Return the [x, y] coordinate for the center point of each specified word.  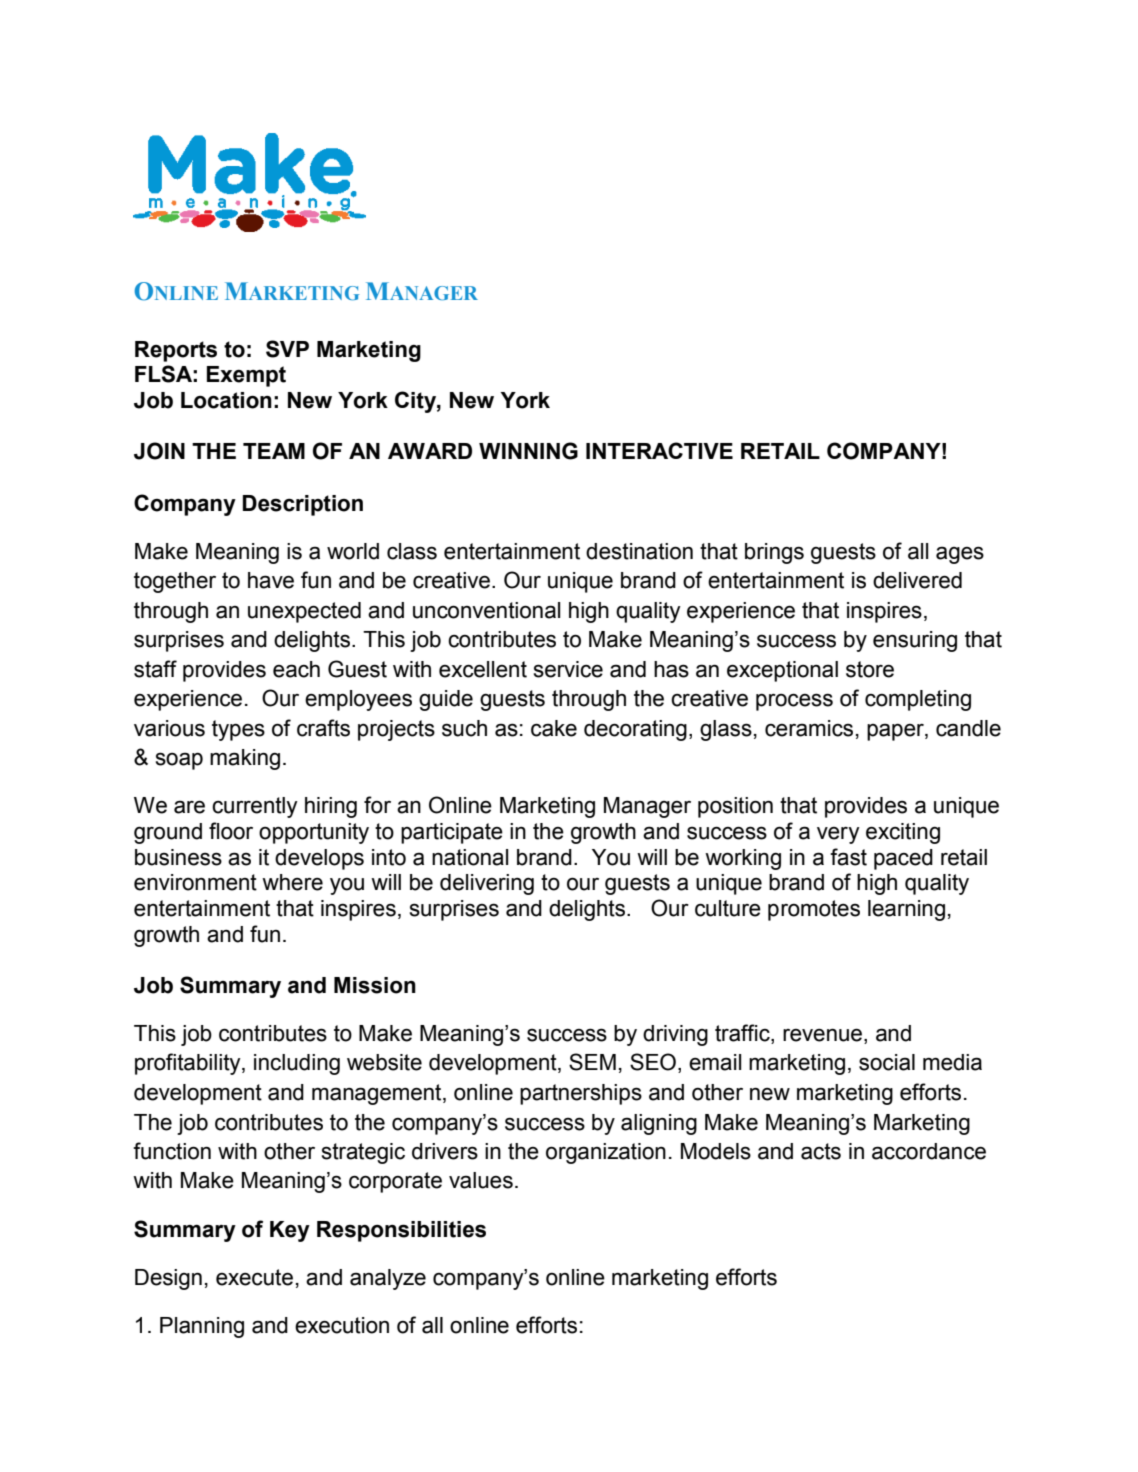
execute [254, 1277]
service [568, 669]
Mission [375, 985]
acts [821, 1151]
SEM [592, 1062]
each [296, 669]
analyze [388, 1279]
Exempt [246, 376]
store [870, 669]
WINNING [528, 451]
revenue [822, 1035]
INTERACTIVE [659, 450]
